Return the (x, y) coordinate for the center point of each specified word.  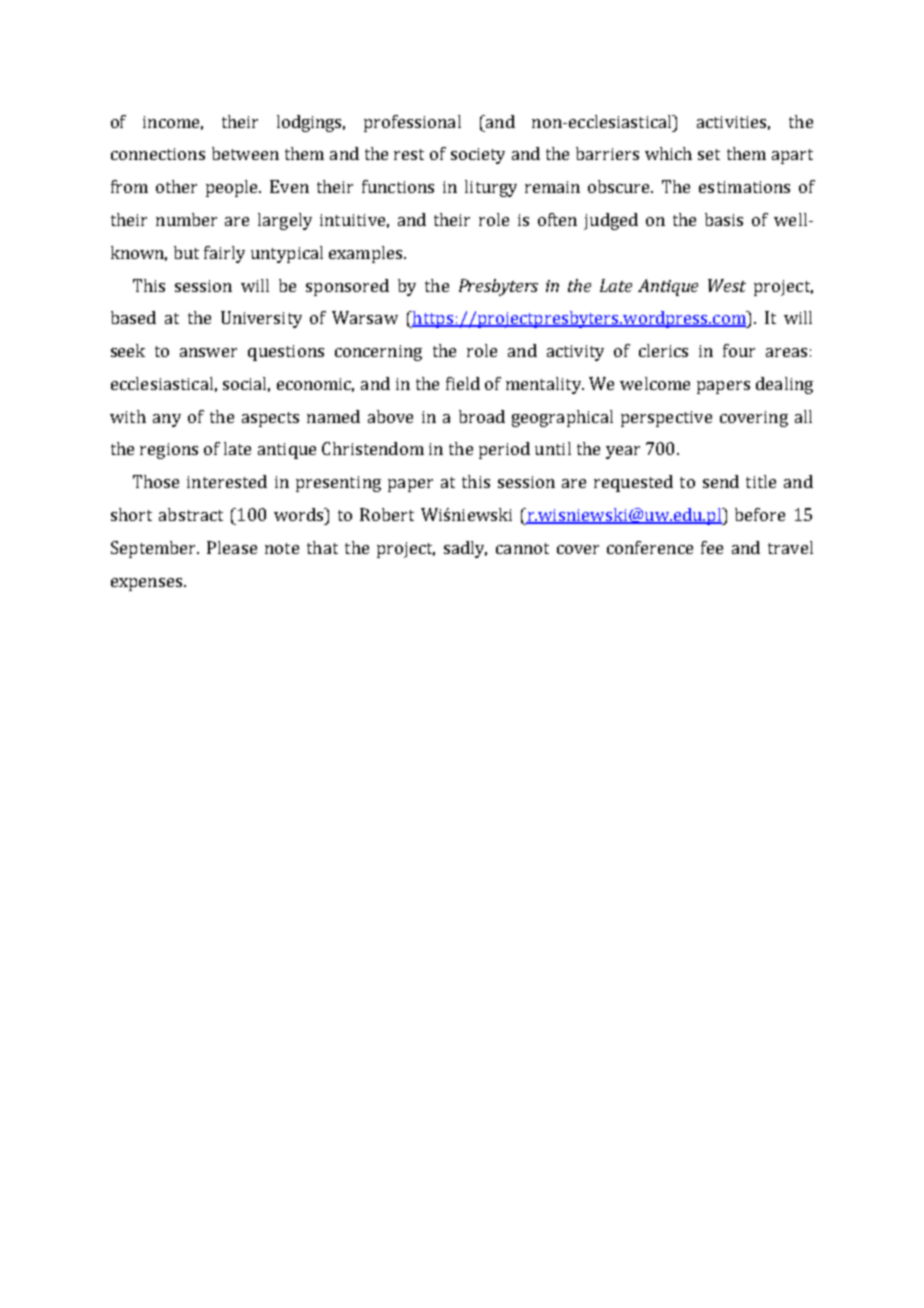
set (709, 154)
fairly (224, 254)
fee (712, 547)
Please (232, 547)
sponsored (347, 287)
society (478, 156)
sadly (465, 549)
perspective (666, 419)
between (245, 153)
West (727, 285)
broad (482, 416)
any (167, 420)
